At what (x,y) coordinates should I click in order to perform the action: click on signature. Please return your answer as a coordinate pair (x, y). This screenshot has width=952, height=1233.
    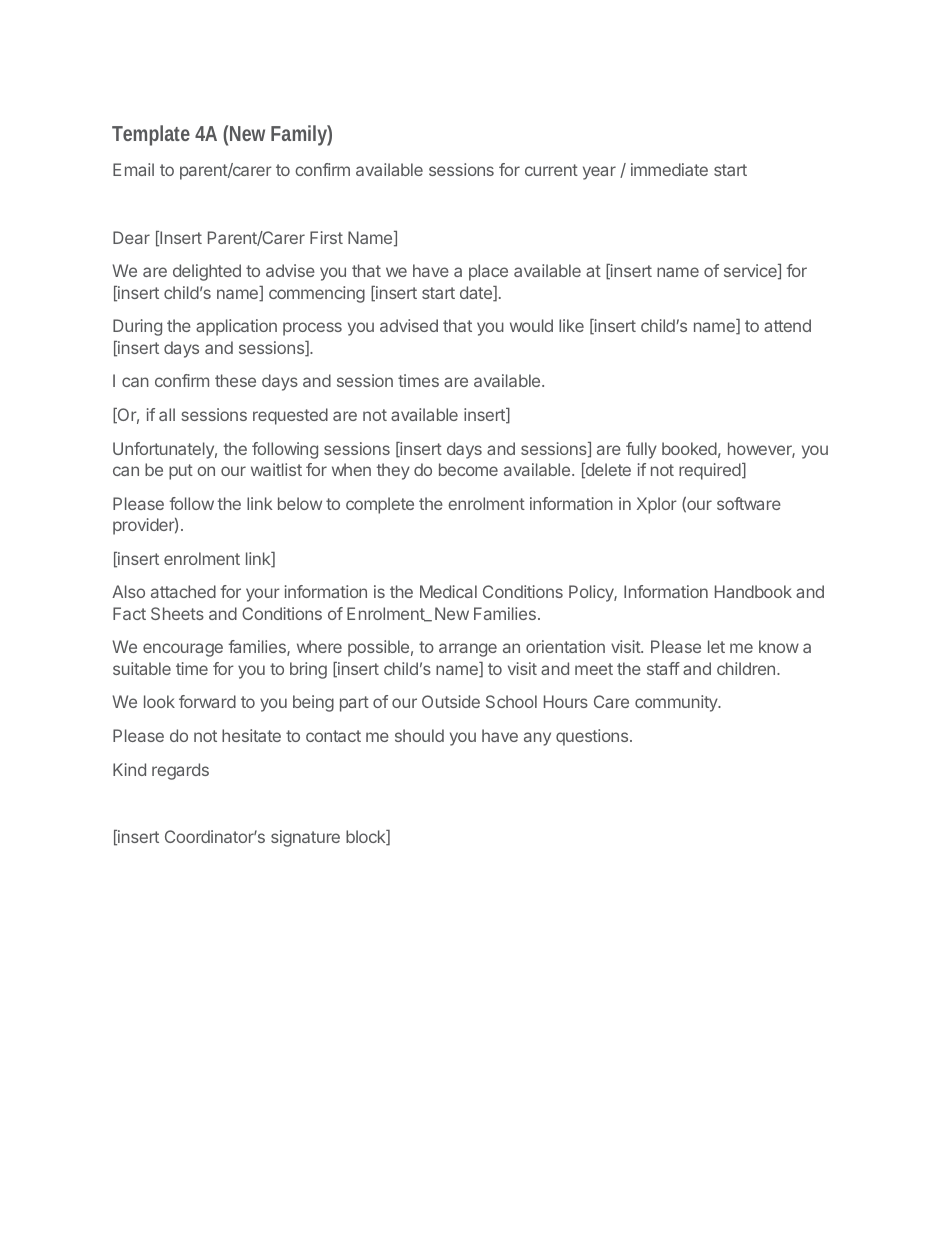
    Looking at the image, I should click on (305, 838).
